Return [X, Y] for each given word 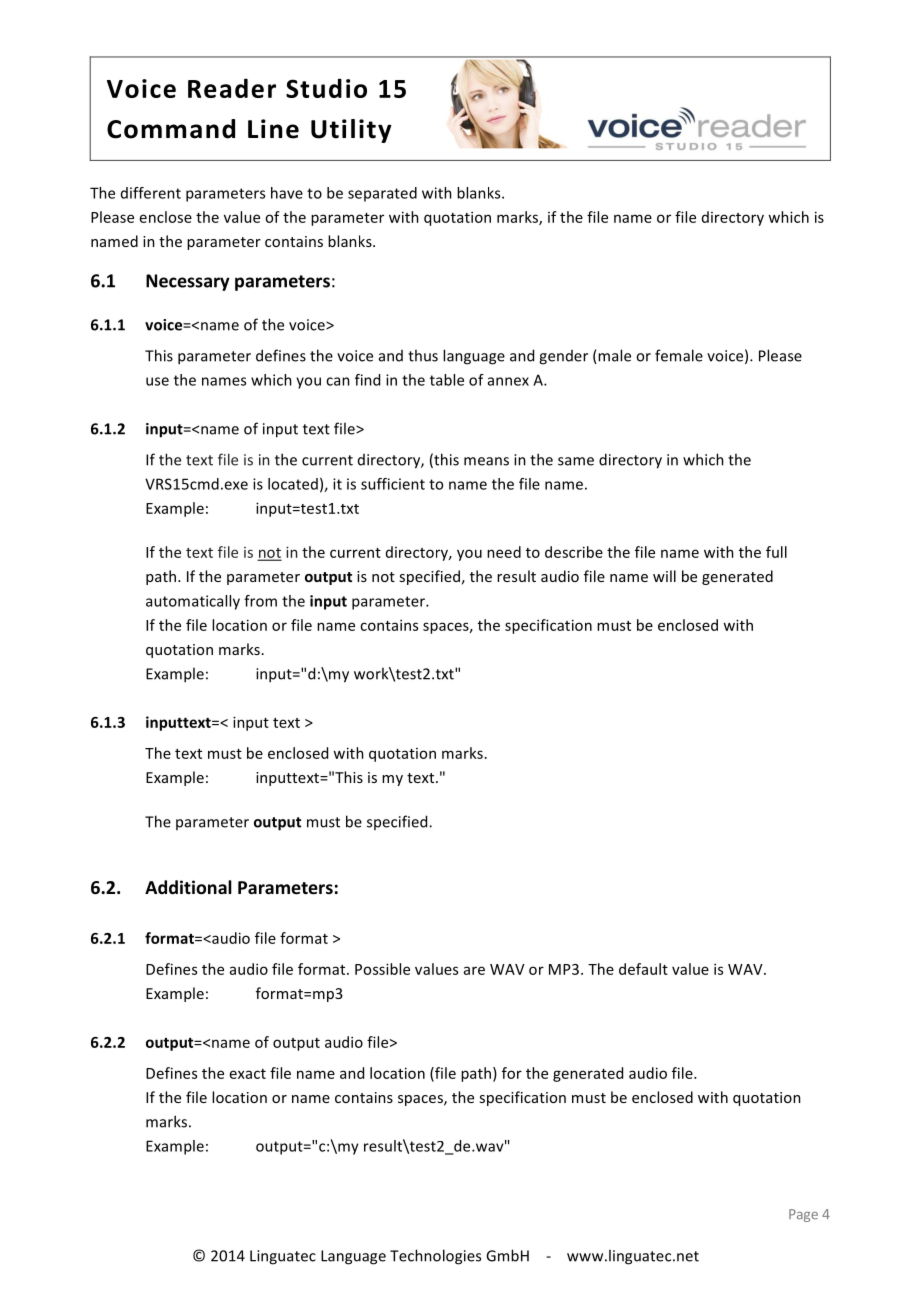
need [504, 552]
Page [803, 1215]
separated [382, 194]
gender [563, 357]
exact [248, 1074]
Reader [232, 88]
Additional [188, 887]
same [576, 461]
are [474, 970]
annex [508, 381]
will [664, 576]
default [643, 969]
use [157, 381]
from [260, 601]
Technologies [435, 1257]
